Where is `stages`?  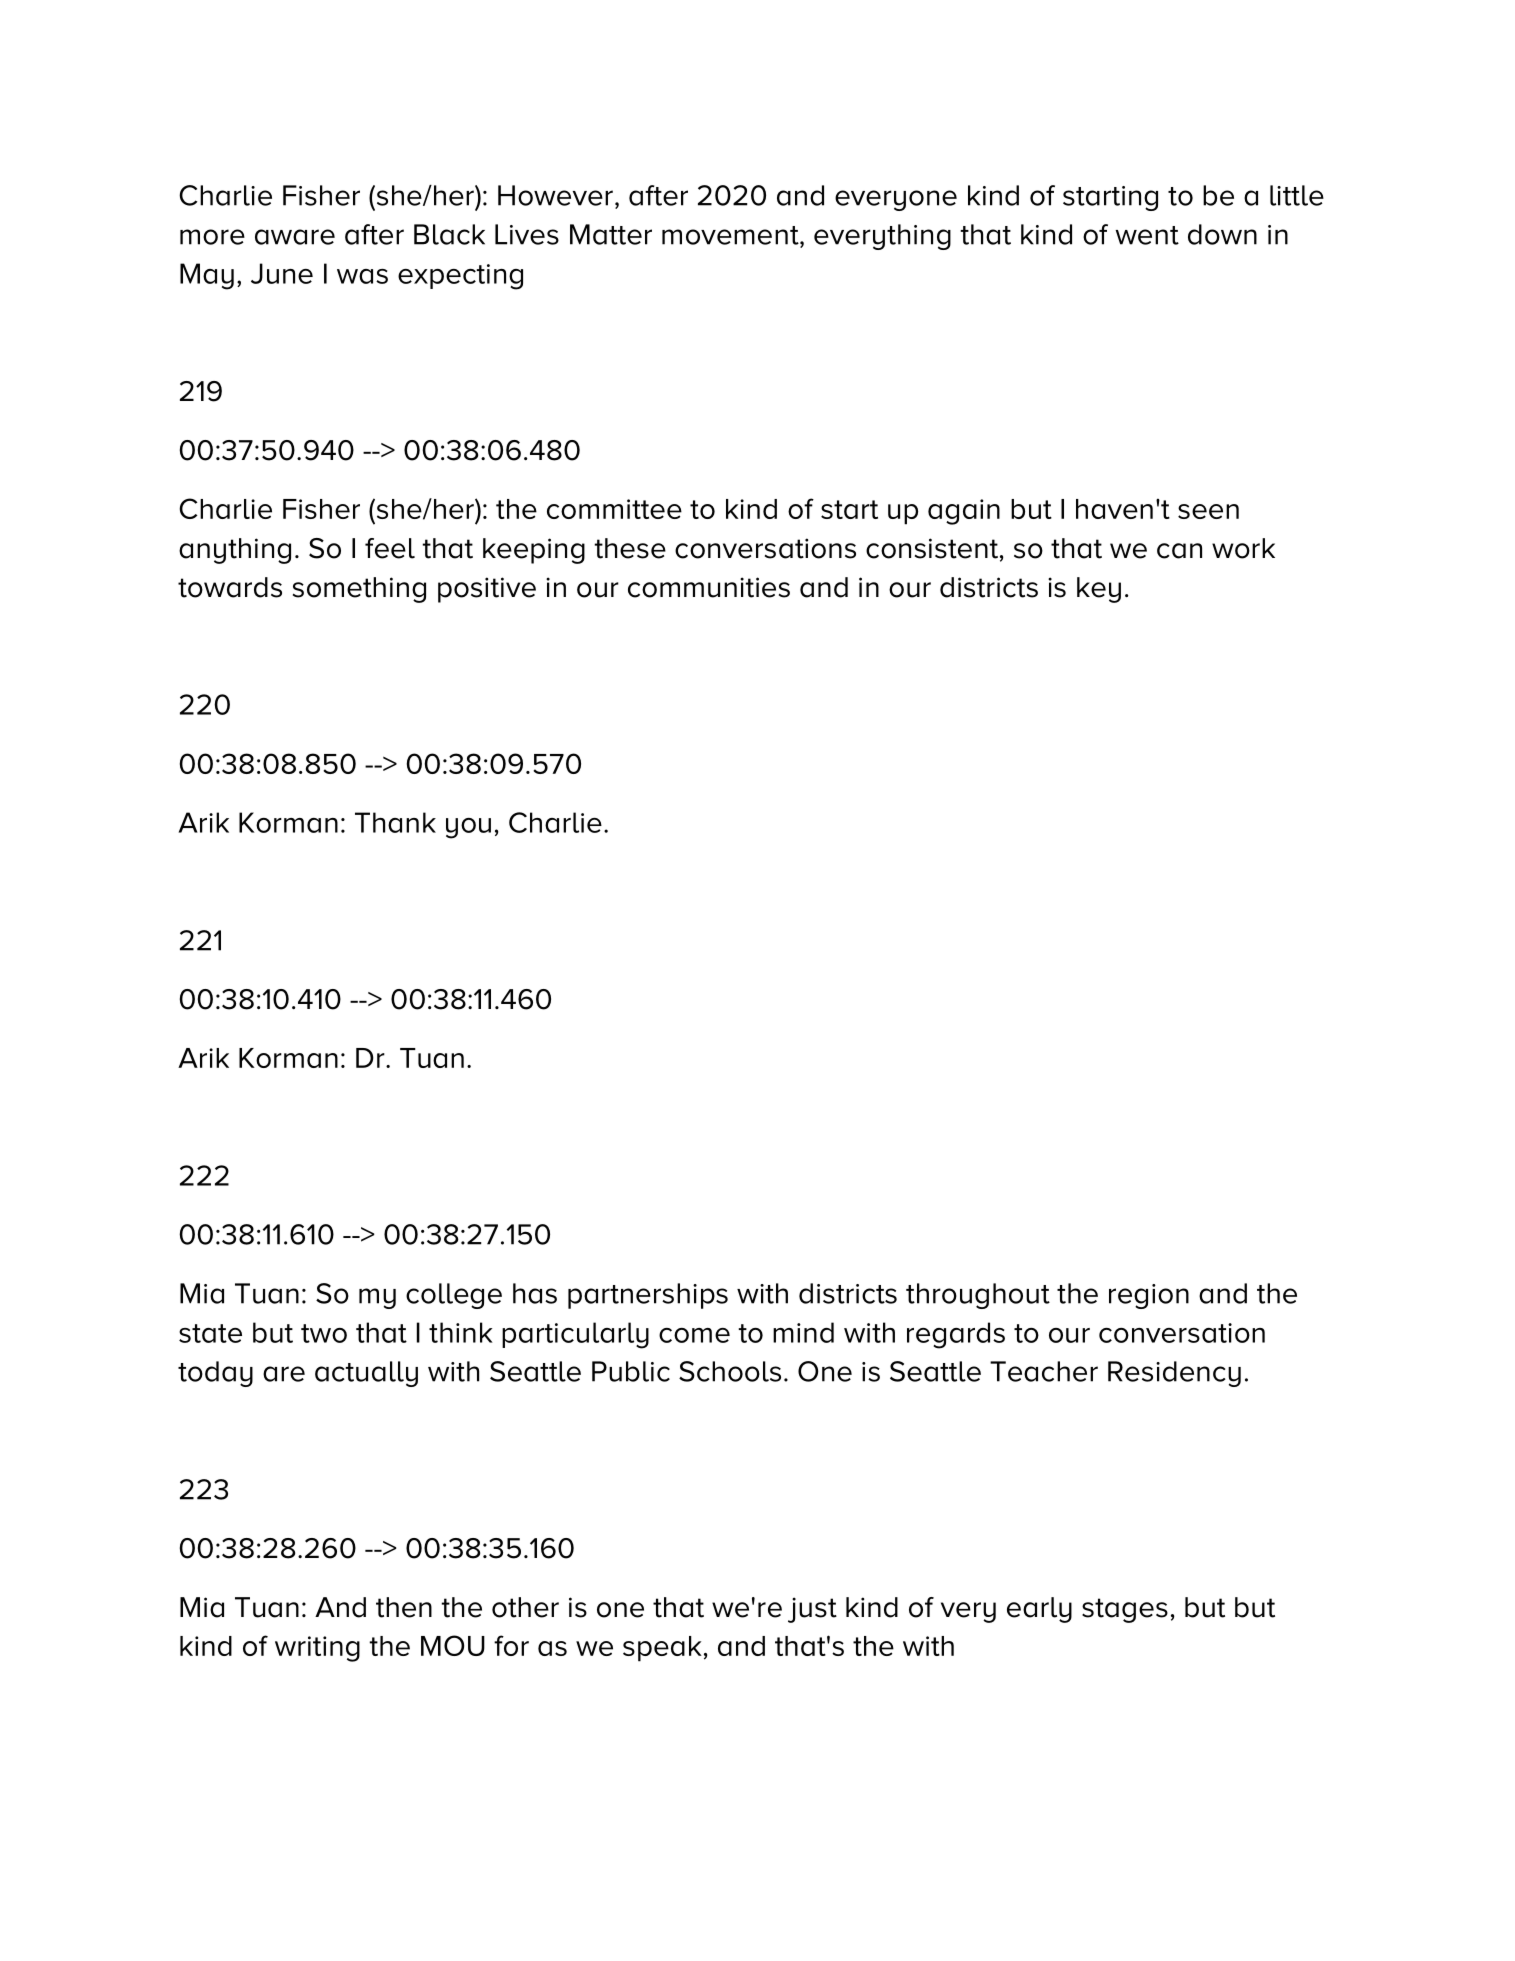 stages is located at coordinates (1125, 1610).
